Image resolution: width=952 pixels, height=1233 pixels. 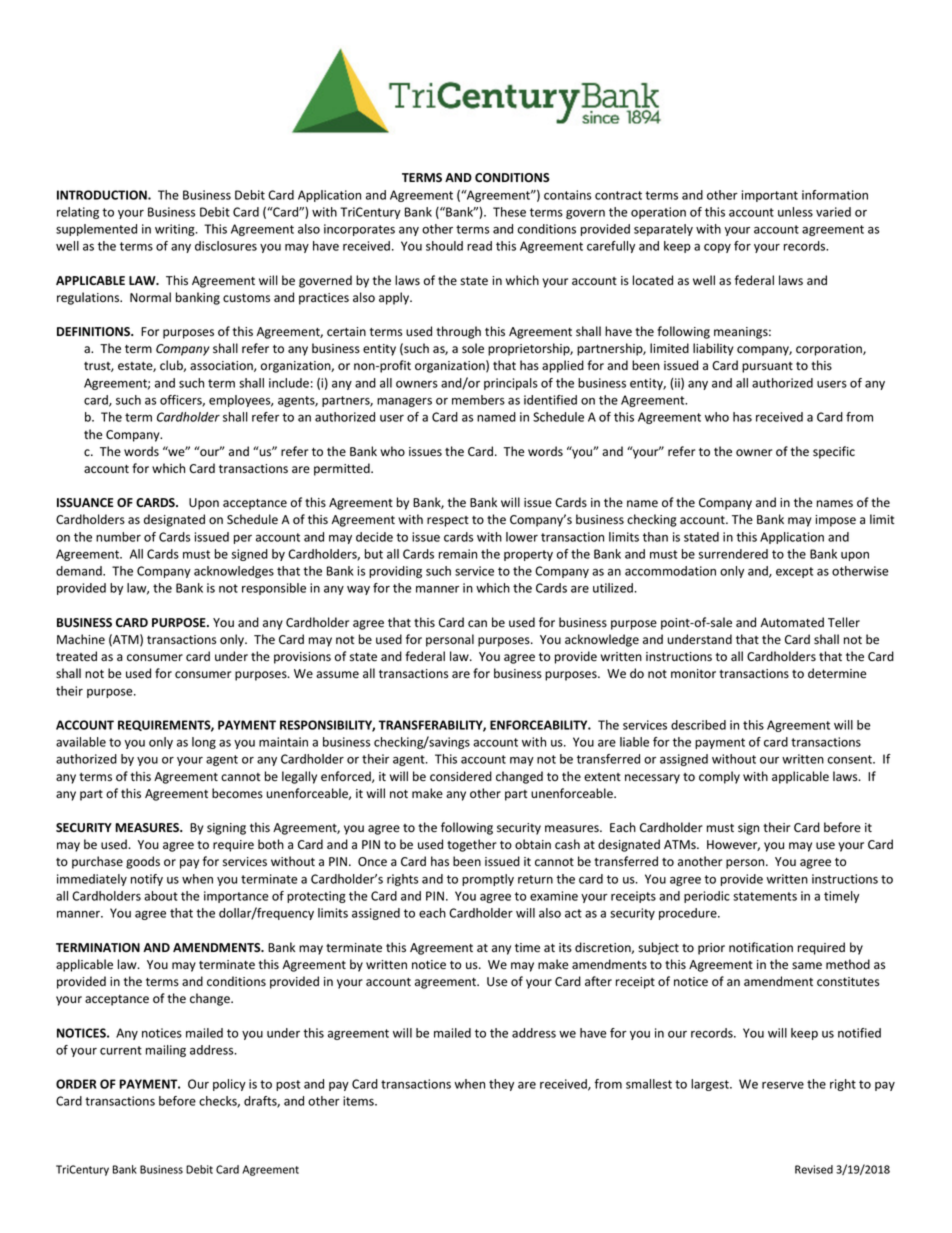 I want to click on they, so click(x=501, y=1085).
